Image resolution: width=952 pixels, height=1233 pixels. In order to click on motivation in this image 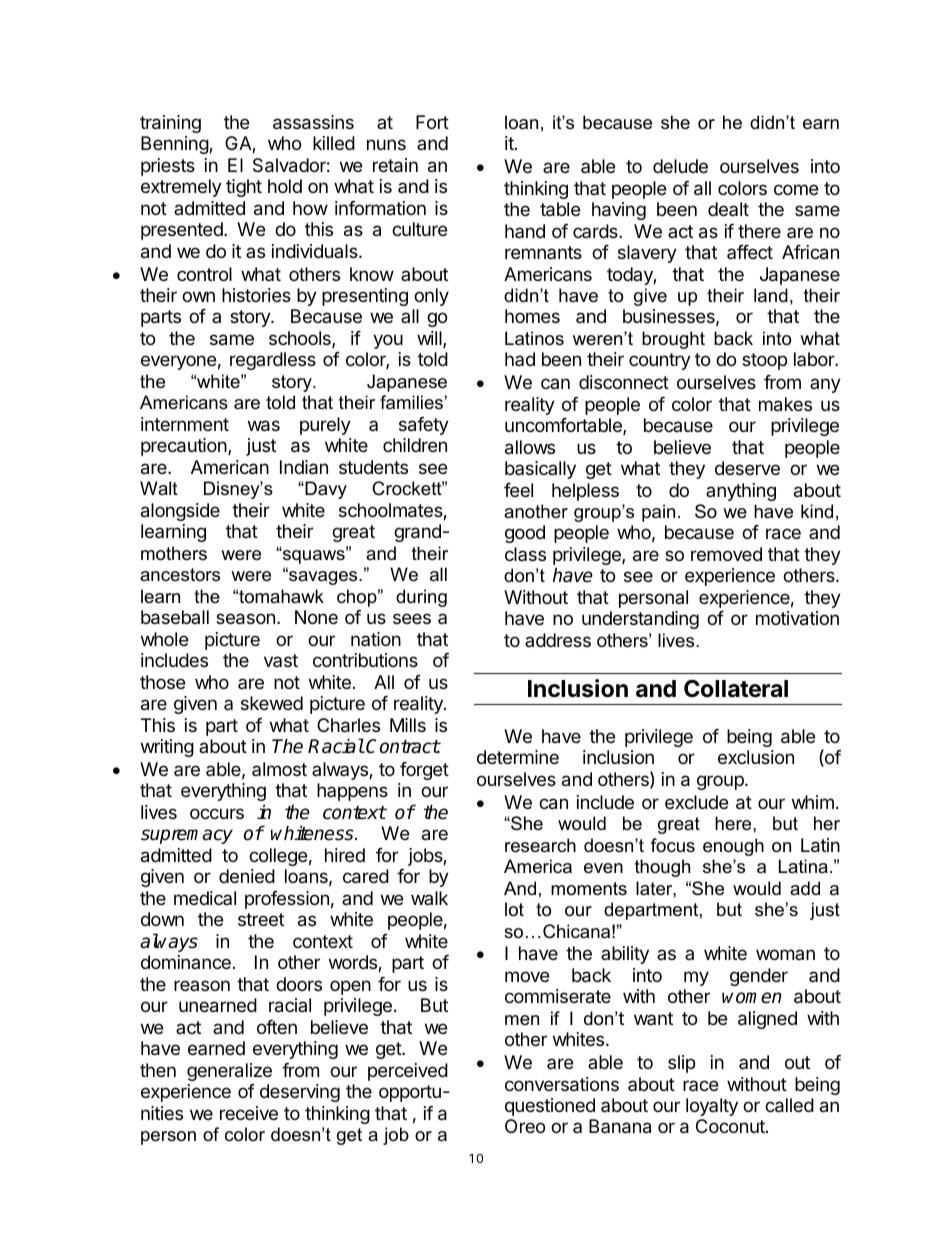, I will do `click(797, 618)`.
